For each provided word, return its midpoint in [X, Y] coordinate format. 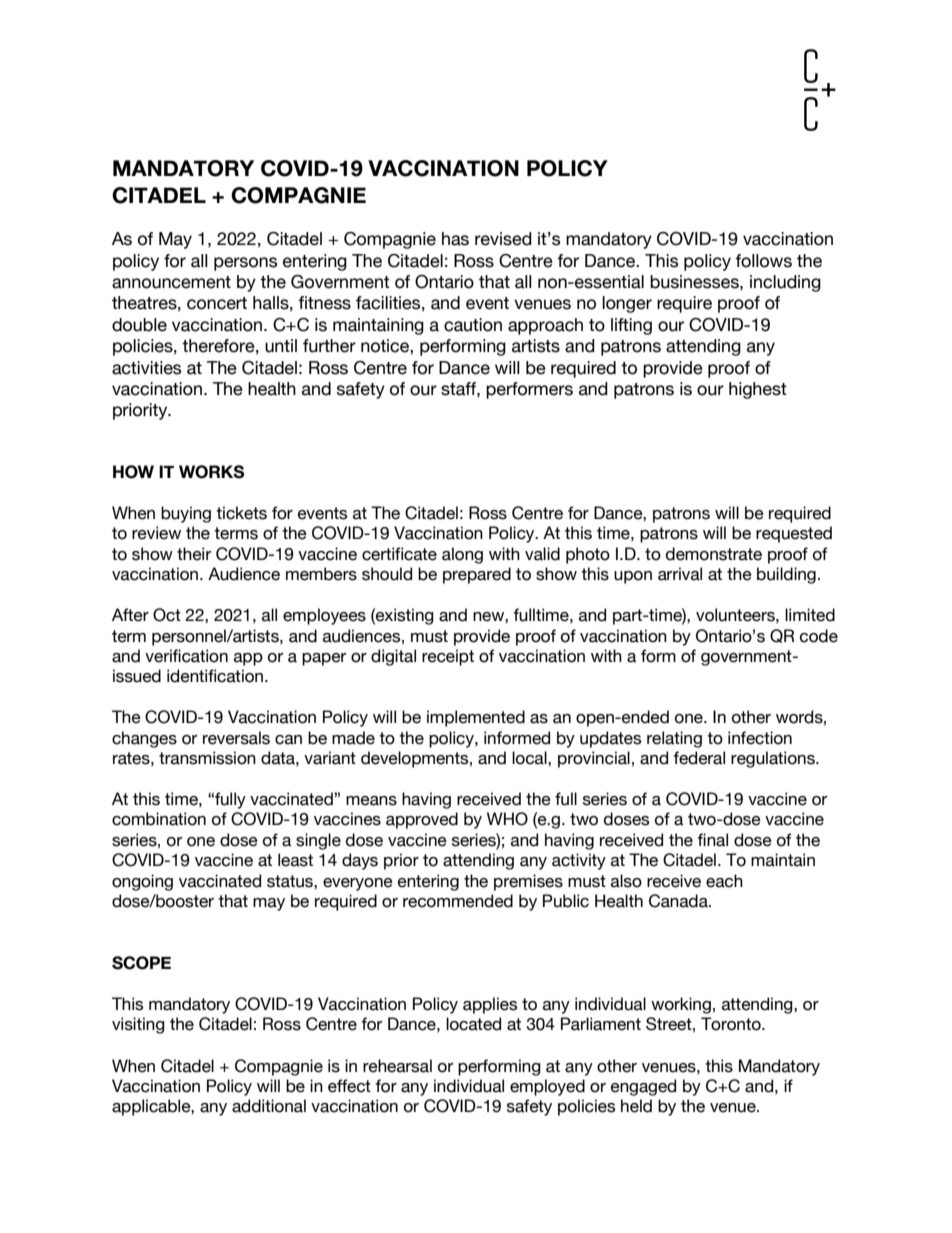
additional [269, 1106]
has [455, 239]
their [194, 554]
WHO [507, 819]
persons [245, 264]
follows [763, 261]
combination [159, 819]
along [462, 555]
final [712, 840]
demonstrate [714, 554]
